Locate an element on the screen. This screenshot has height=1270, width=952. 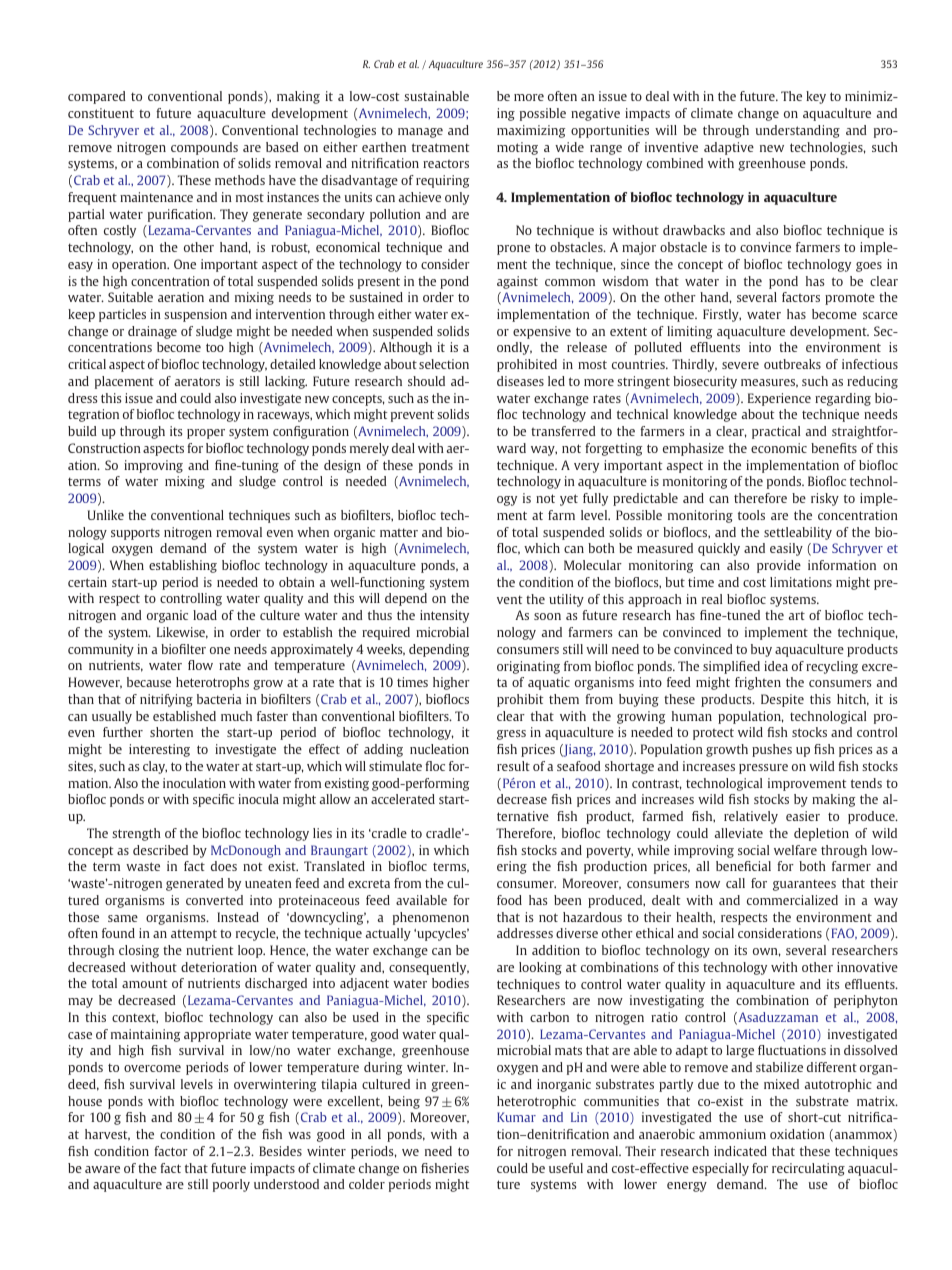
idea is located at coordinates (776, 666).
